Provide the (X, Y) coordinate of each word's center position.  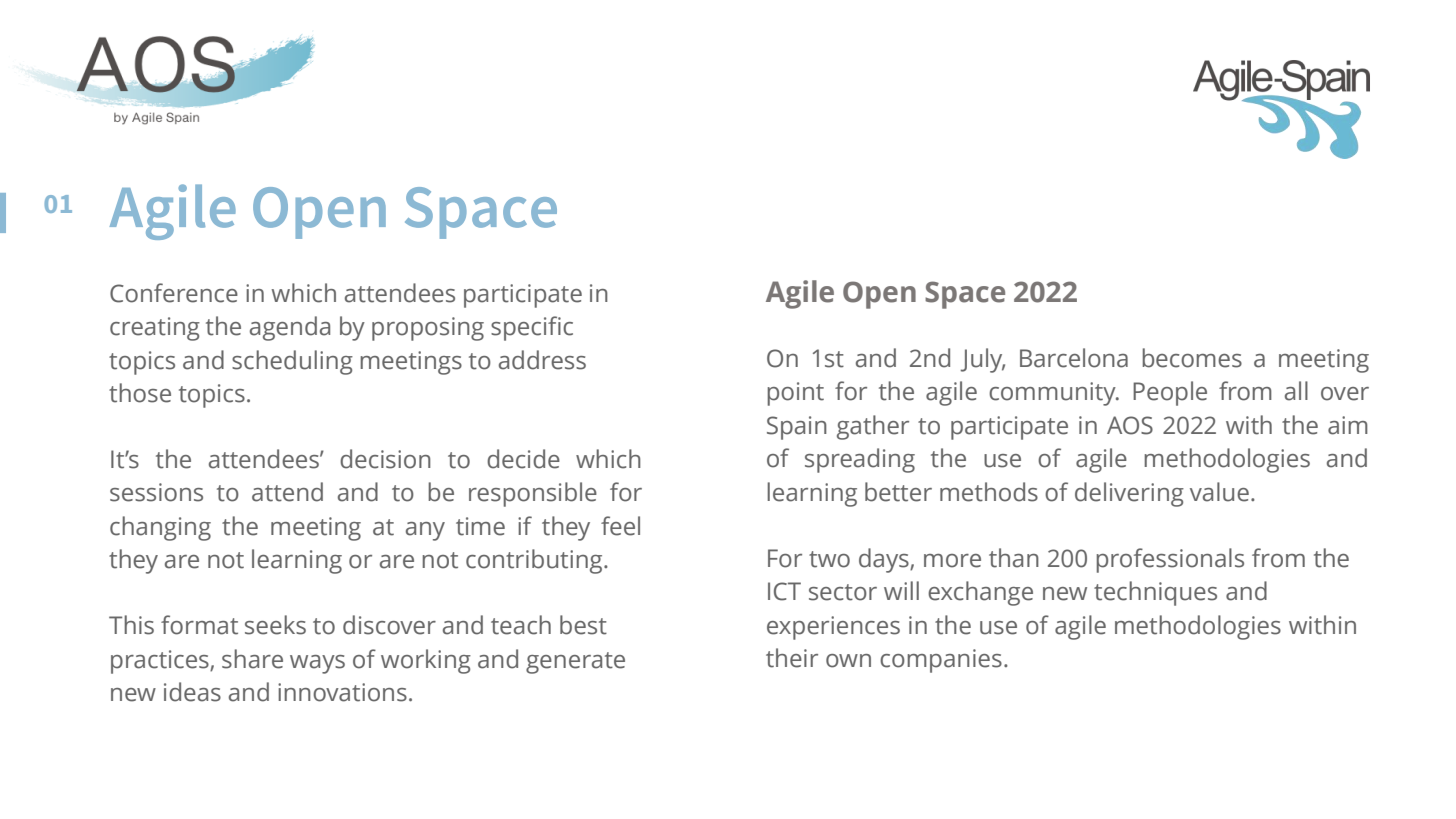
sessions (156, 492)
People (1170, 393)
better (898, 492)
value (1219, 492)
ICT (784, 591)
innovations (342, 692)
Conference (174, 293)
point (795, 394)
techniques (1155, 593)
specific (532, 328)
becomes (1192, 358)
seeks (275, 625)
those (140, 393)
